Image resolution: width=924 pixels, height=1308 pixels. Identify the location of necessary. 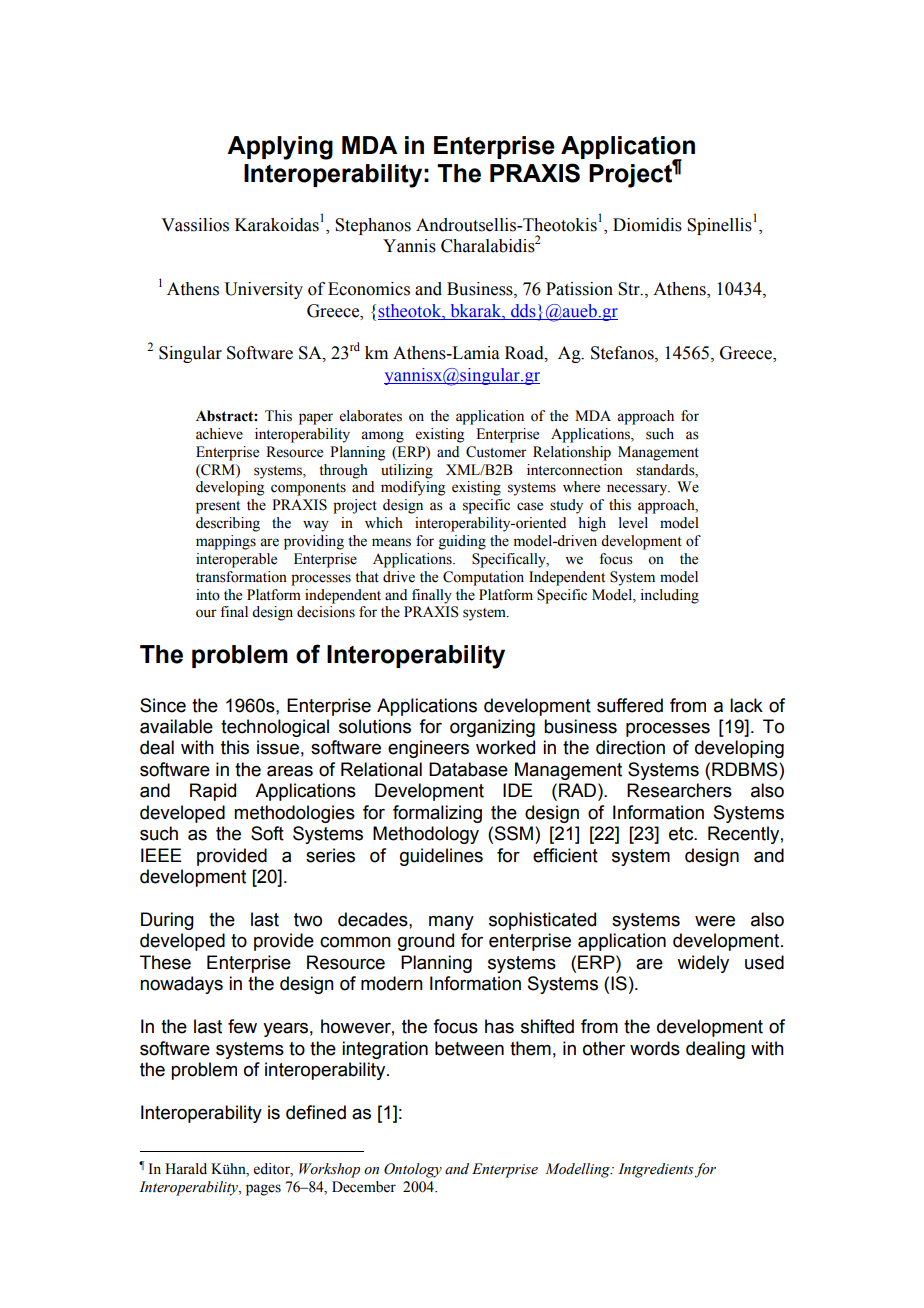
(638, 490).
